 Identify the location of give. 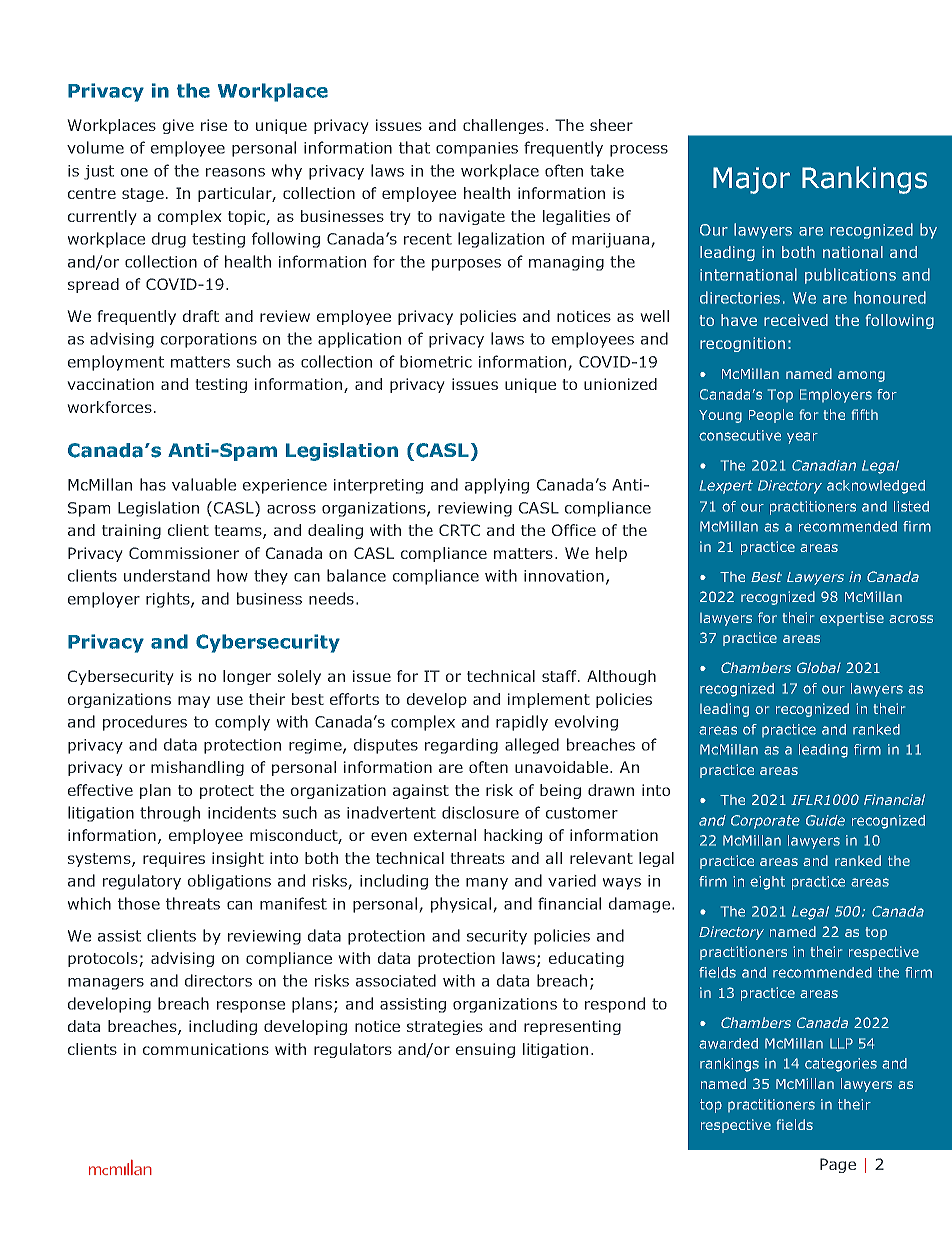
(178, 126).
